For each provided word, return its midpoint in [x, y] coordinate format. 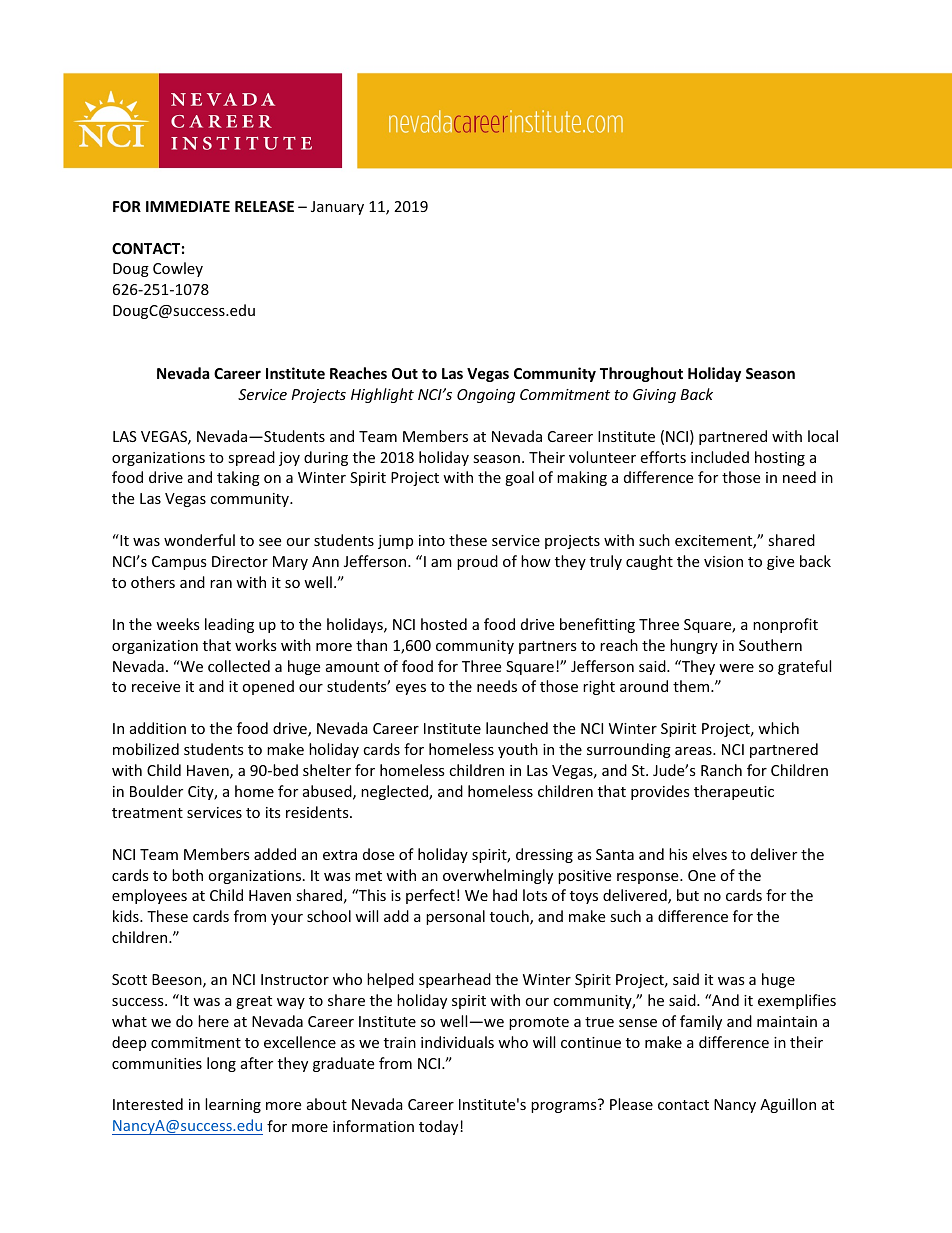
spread [251, 458]
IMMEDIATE [188, 206]
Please [631, 1104]
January [337, 208]
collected [239, 666]
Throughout [641, 374]
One [702, 875]
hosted [444, 624]
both [187, 875]
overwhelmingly [498, 876]
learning [233, 1105]
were [736, 668]
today [440, 1127]
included [720, 457]
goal [519, 478]
